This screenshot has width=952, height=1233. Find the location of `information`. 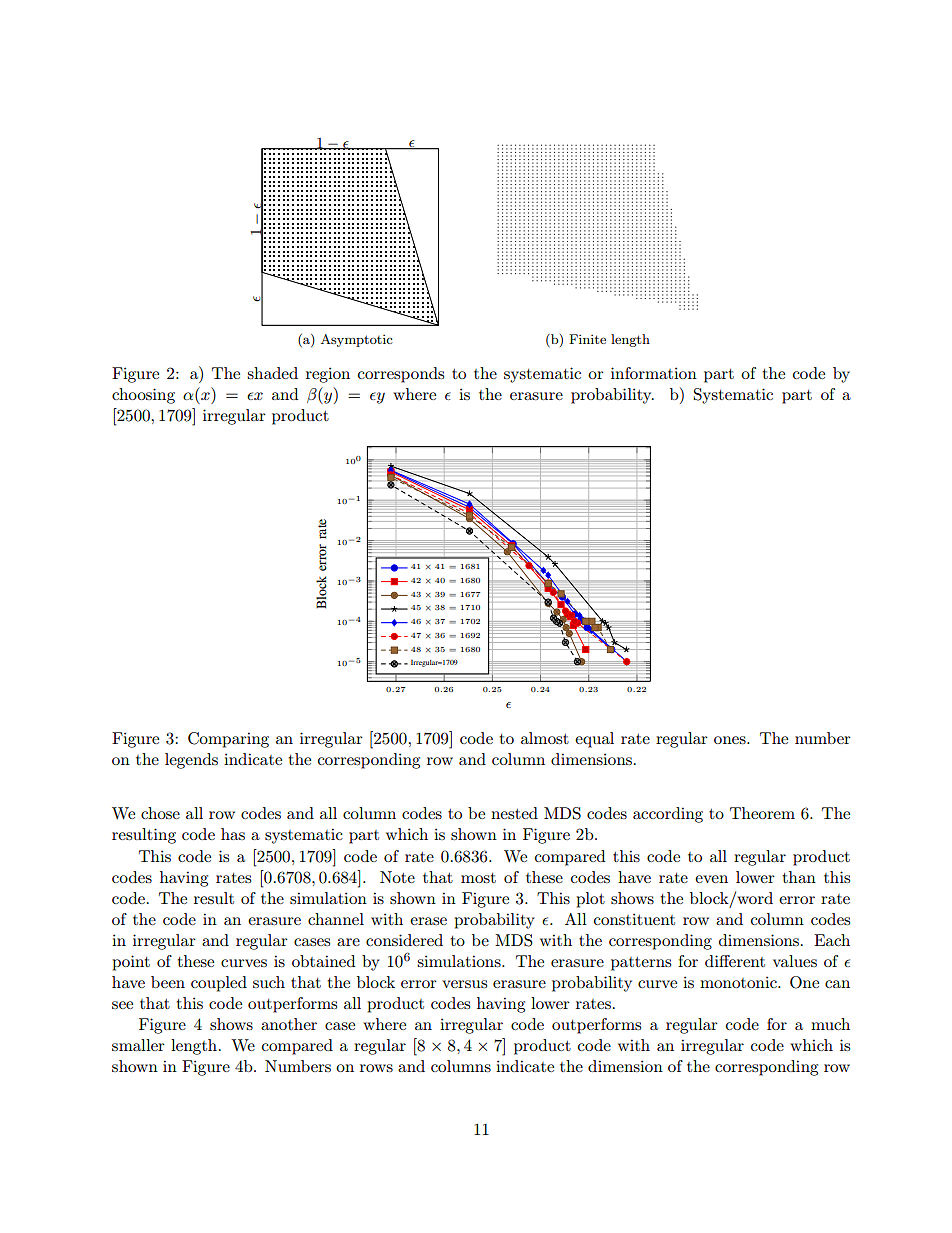

information is located at coordinates (654, 373).
